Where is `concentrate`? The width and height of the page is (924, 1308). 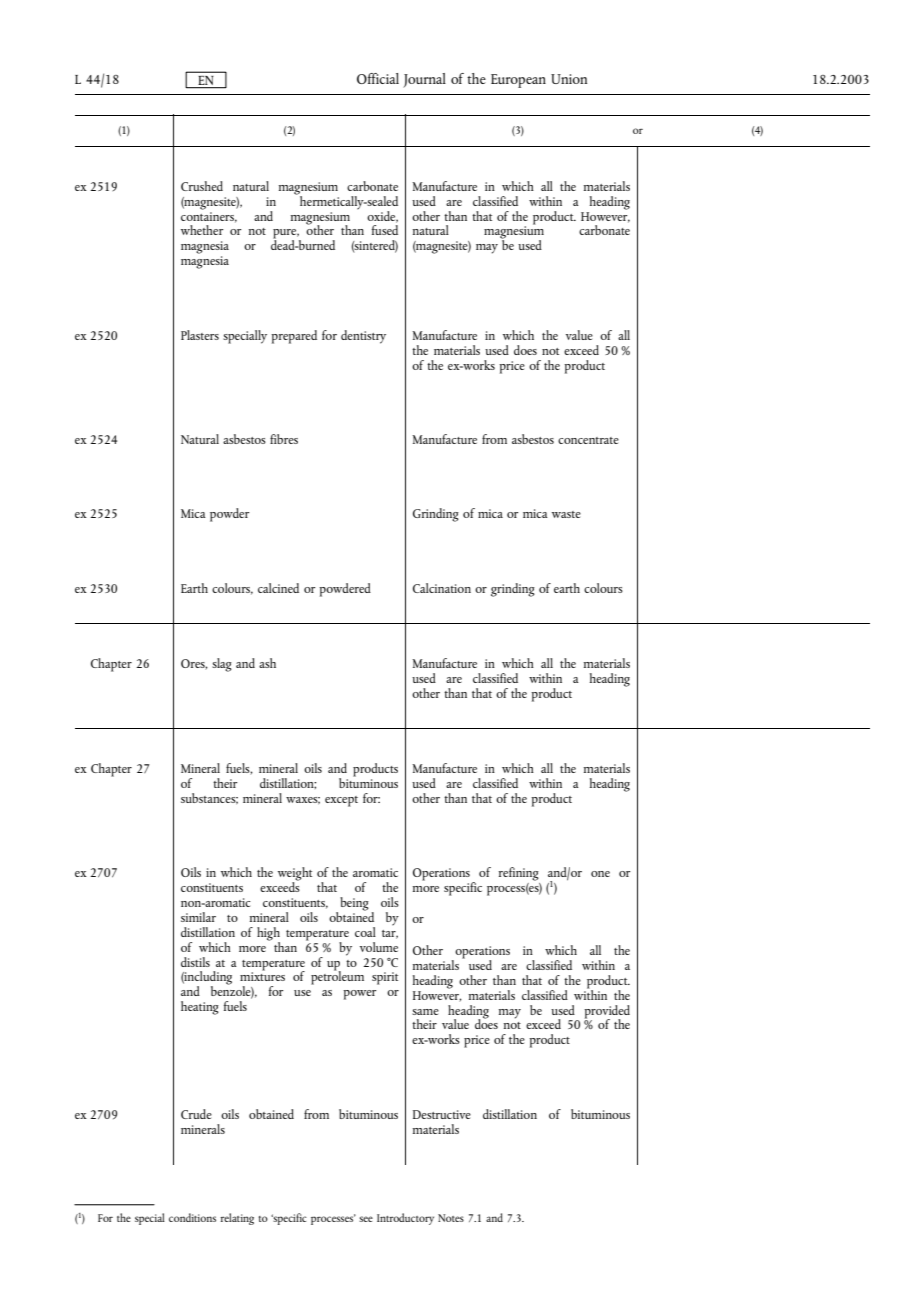 concentrate is located at coordinates (588, 440).
